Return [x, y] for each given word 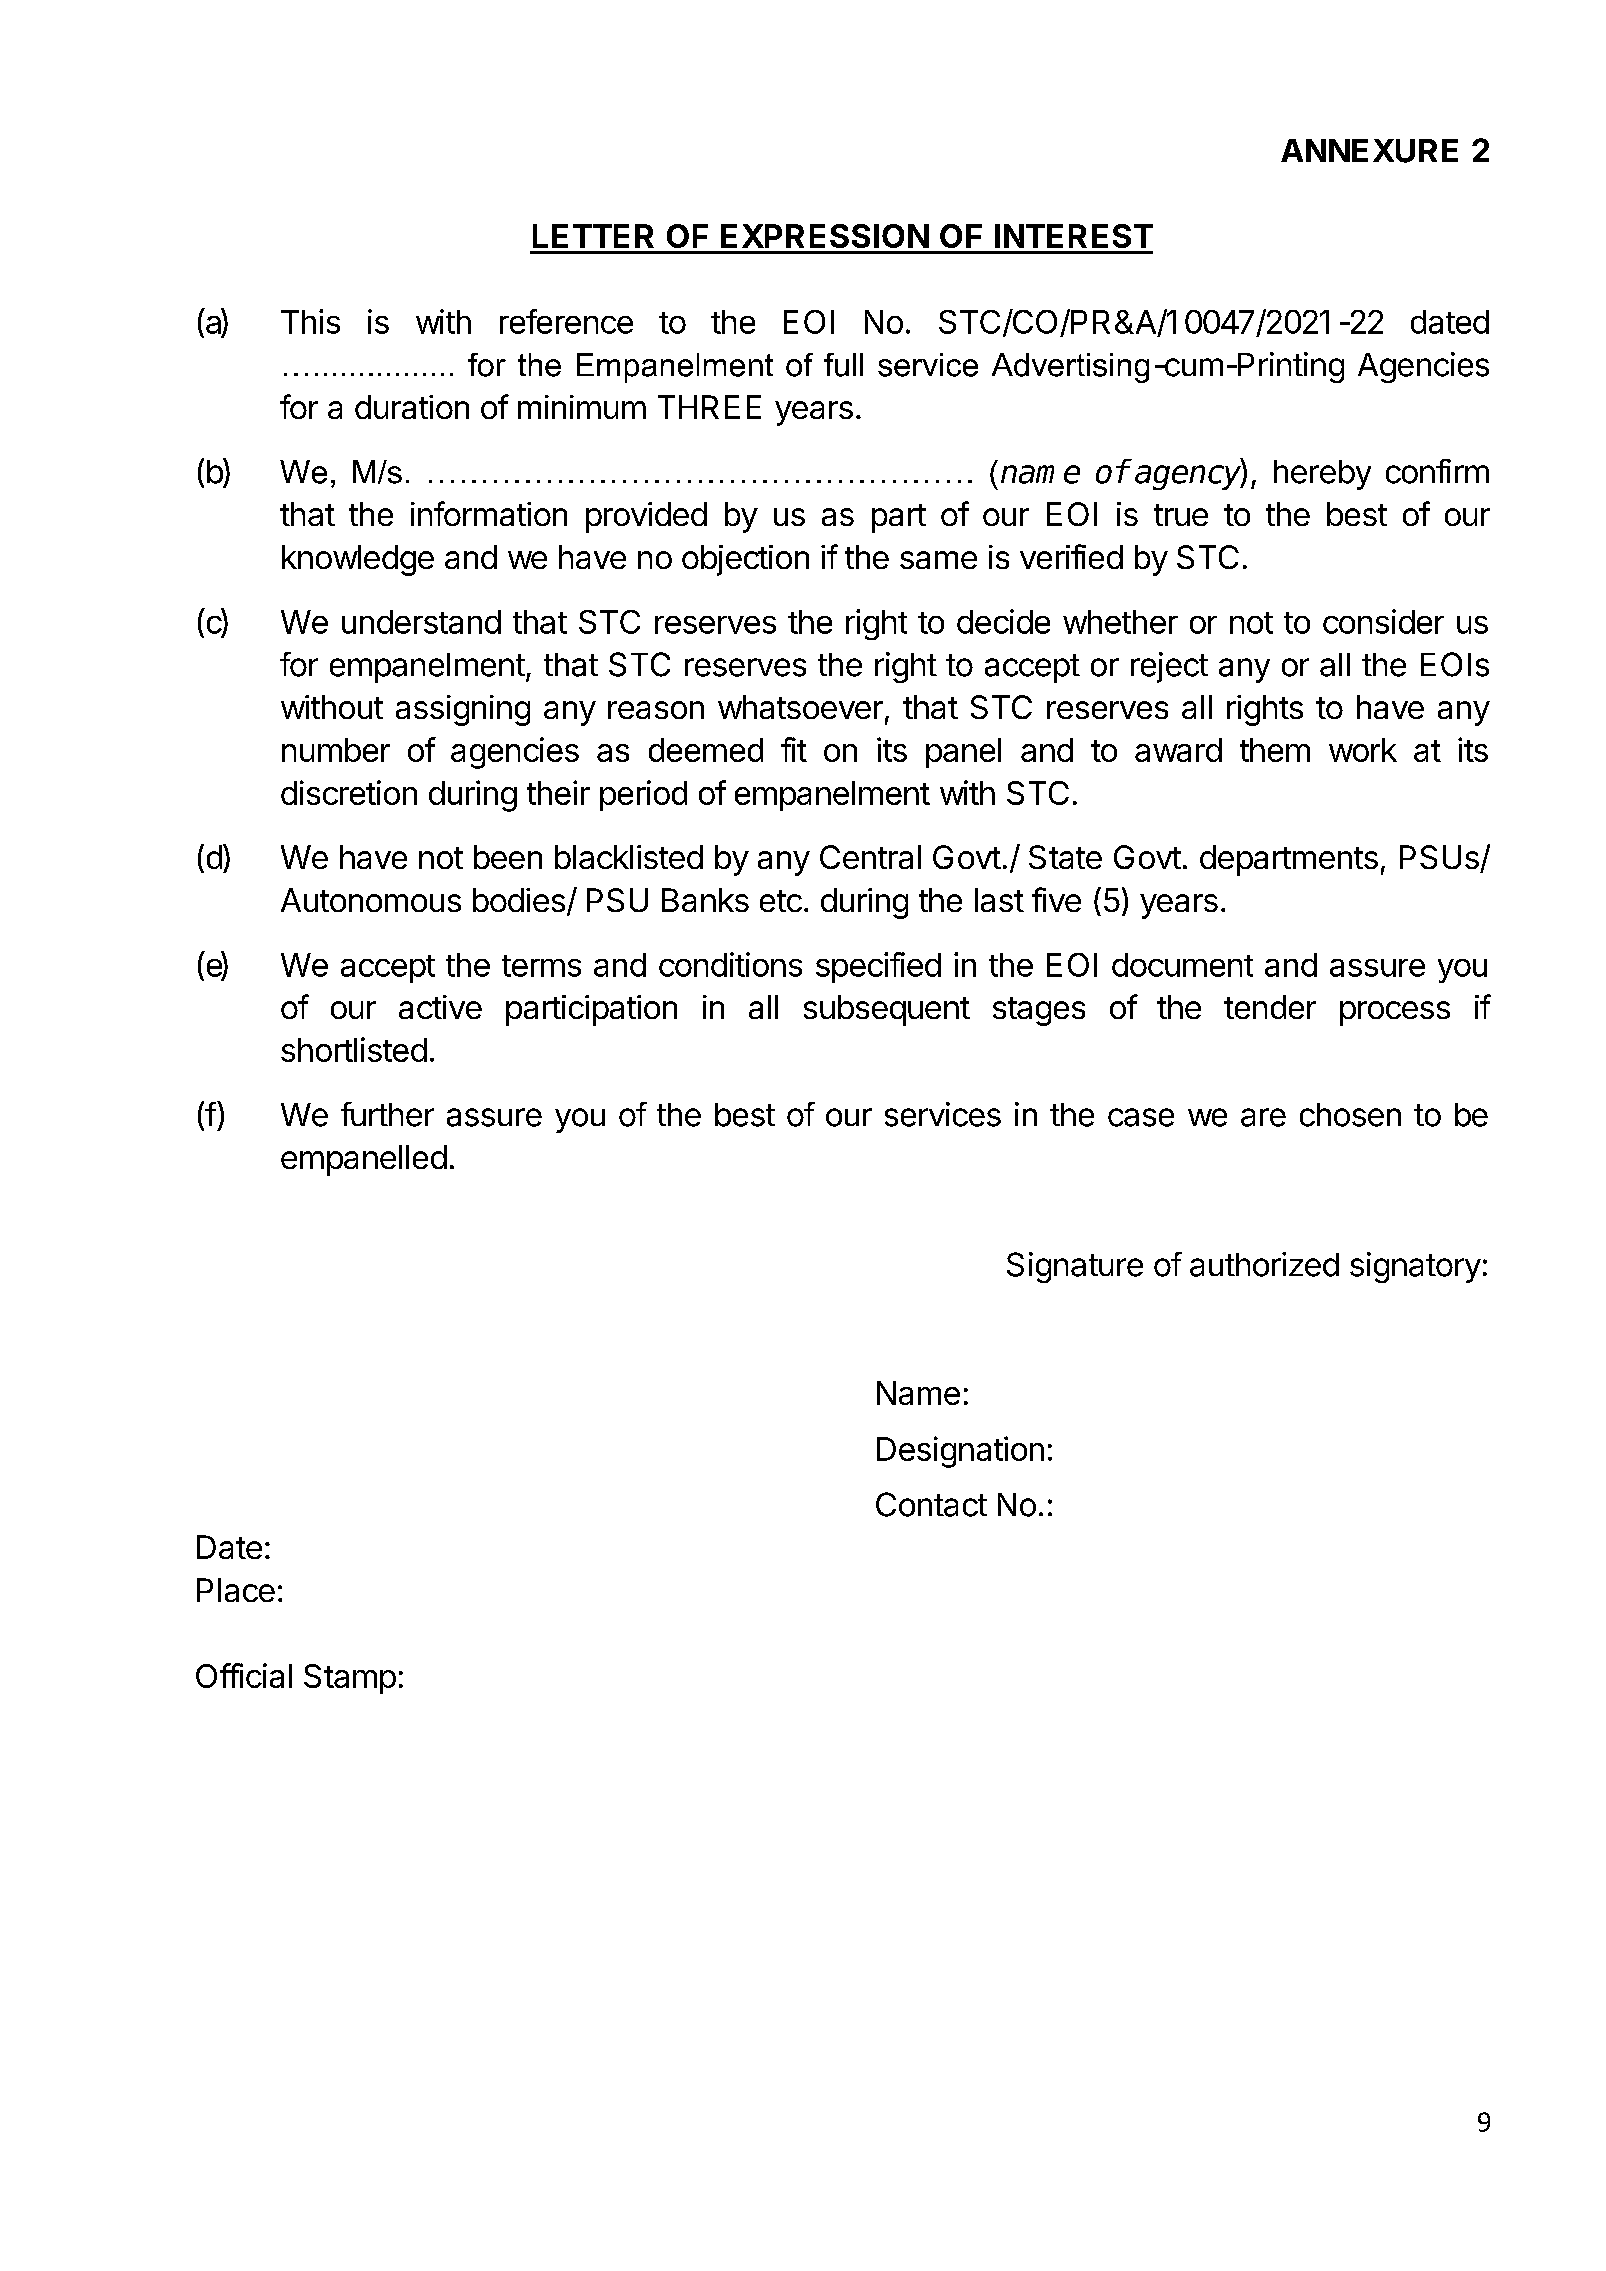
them [1275, 750]
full [843, 365]
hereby [1322, 475]
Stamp [350, 1679]
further [387, 1114]
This [310, 321]
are [1263, 1117]
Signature [1075, 1267]
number [336, 750]
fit [794, 749]
